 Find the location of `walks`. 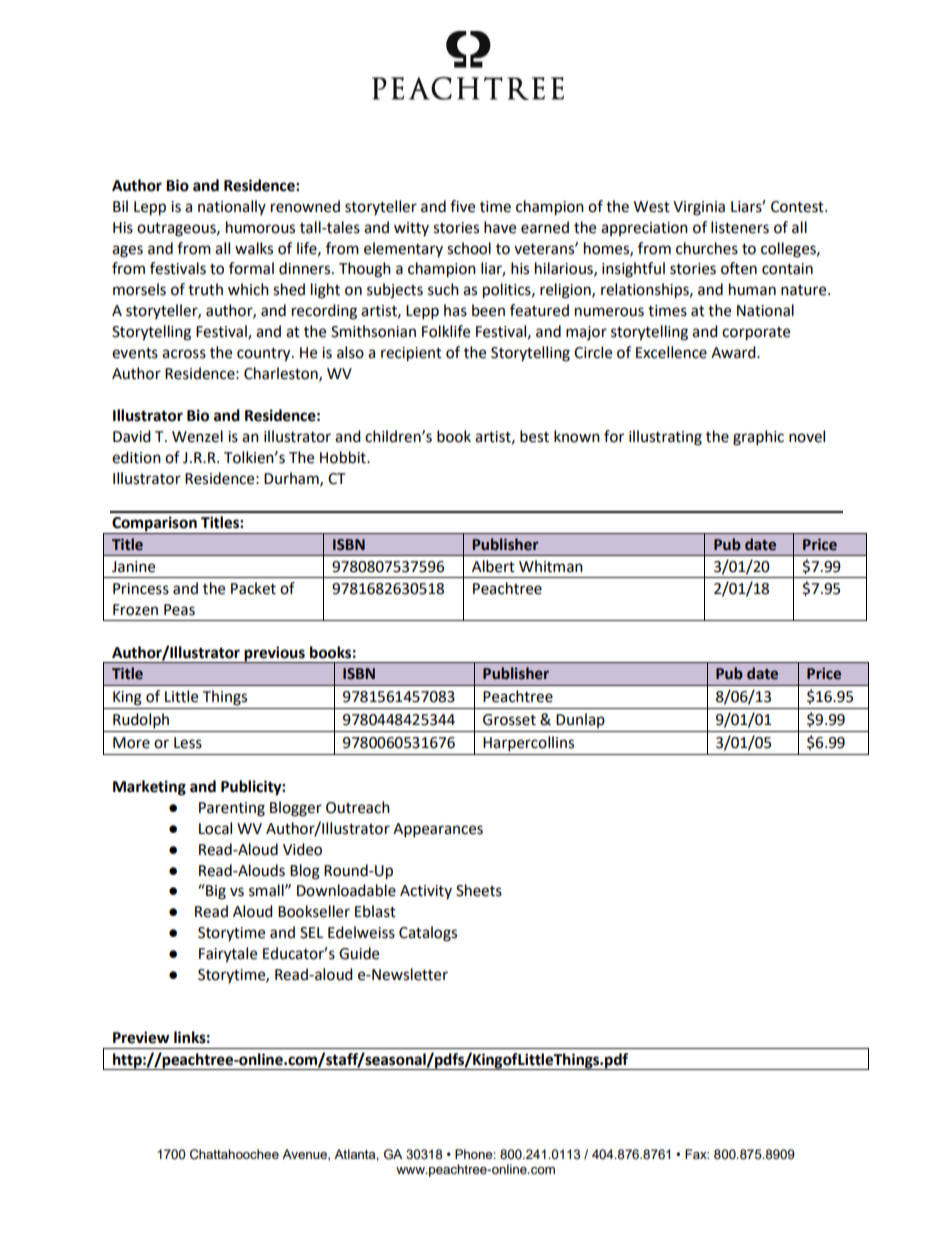

walks is located at coordinates (254, 248).
